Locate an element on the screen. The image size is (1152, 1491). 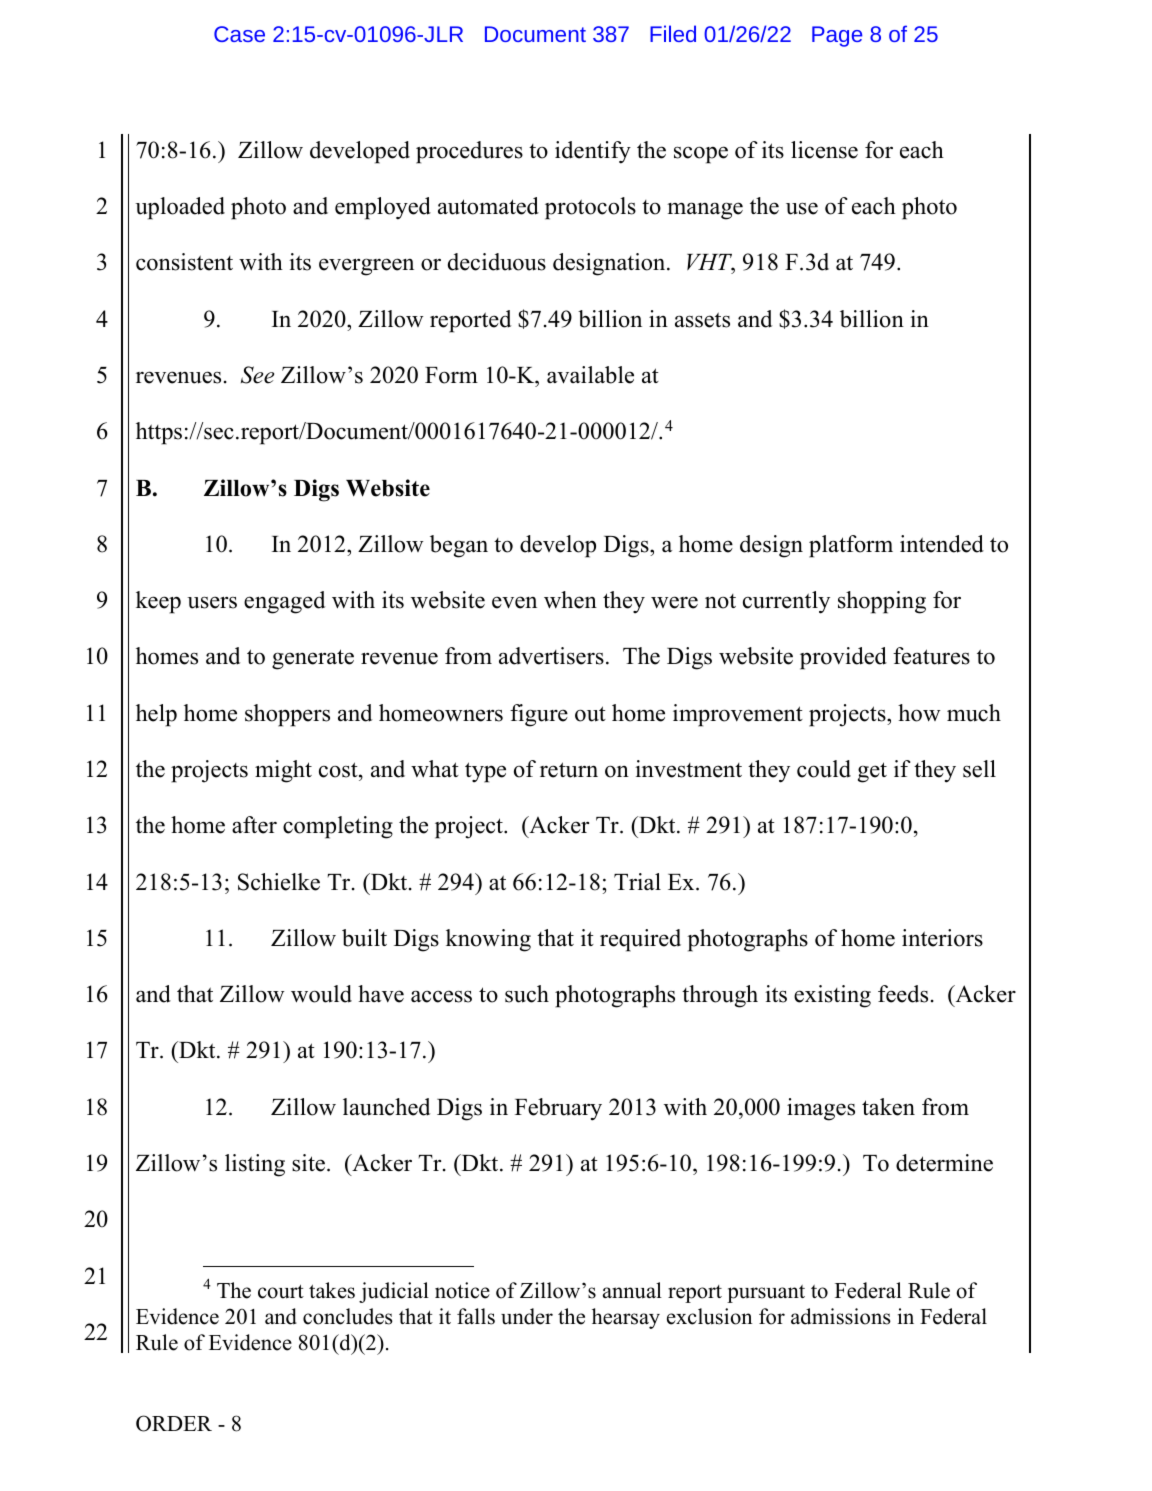
out is located at coordinates (590, 714).
